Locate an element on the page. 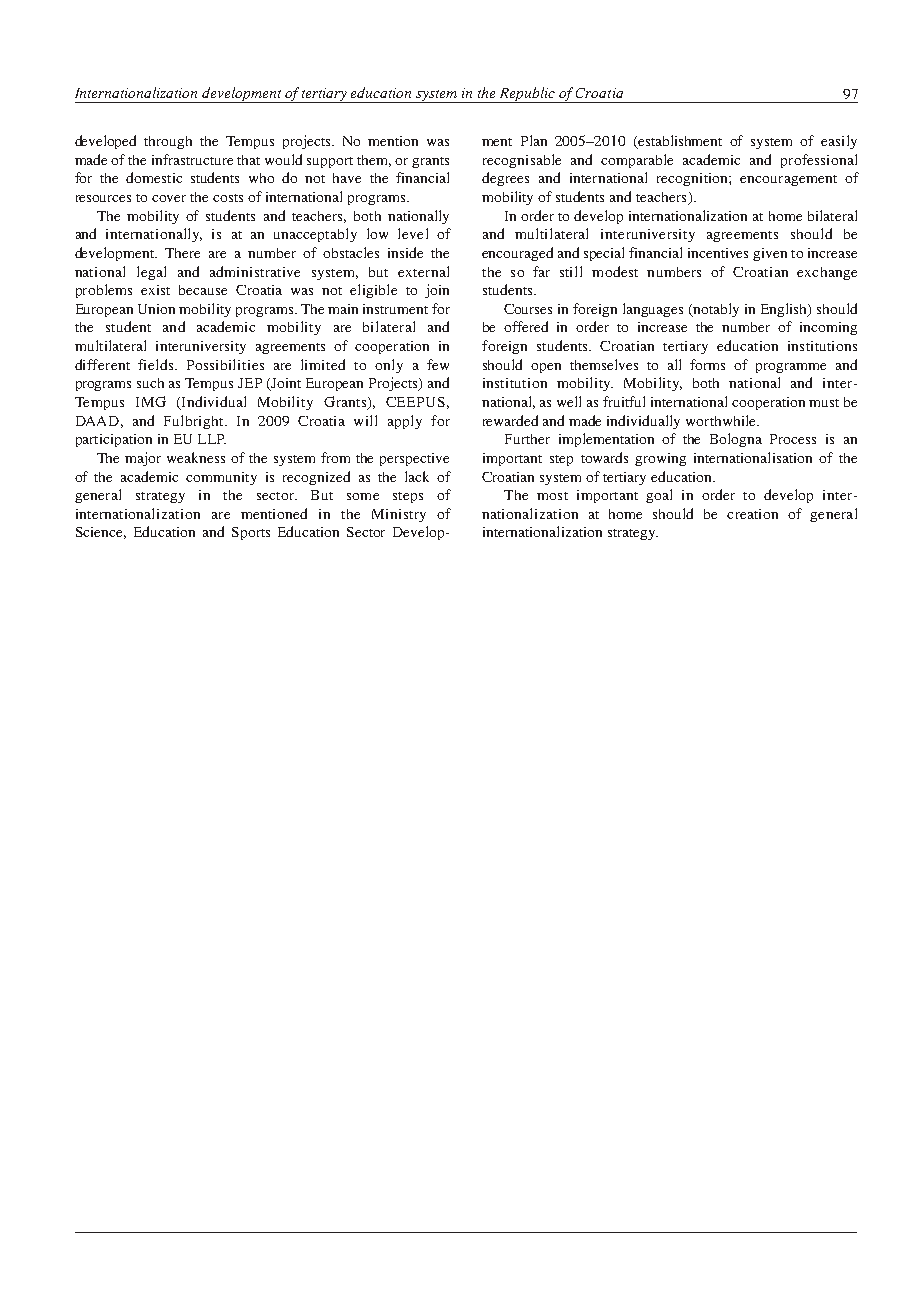  IMG is located at coordinates (151, 401).
